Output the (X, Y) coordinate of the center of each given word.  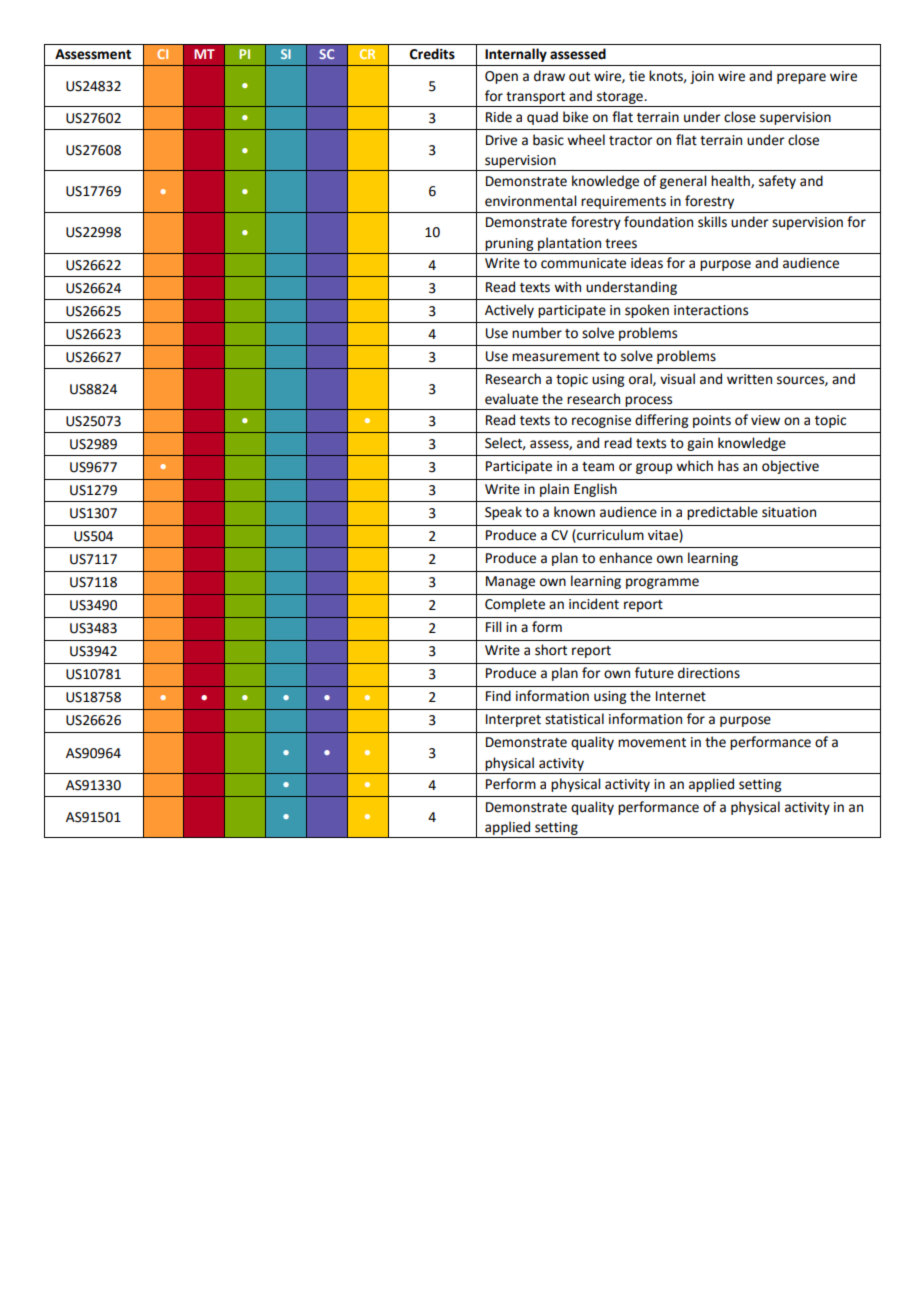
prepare (801, 78)
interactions (711, 310)
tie (637, 76)
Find (498, 696)
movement (652, 743)
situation (789, 512)
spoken (647, 311)
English (595, 490)
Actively (509, 311)
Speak (503, 513)
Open (501, 77)
